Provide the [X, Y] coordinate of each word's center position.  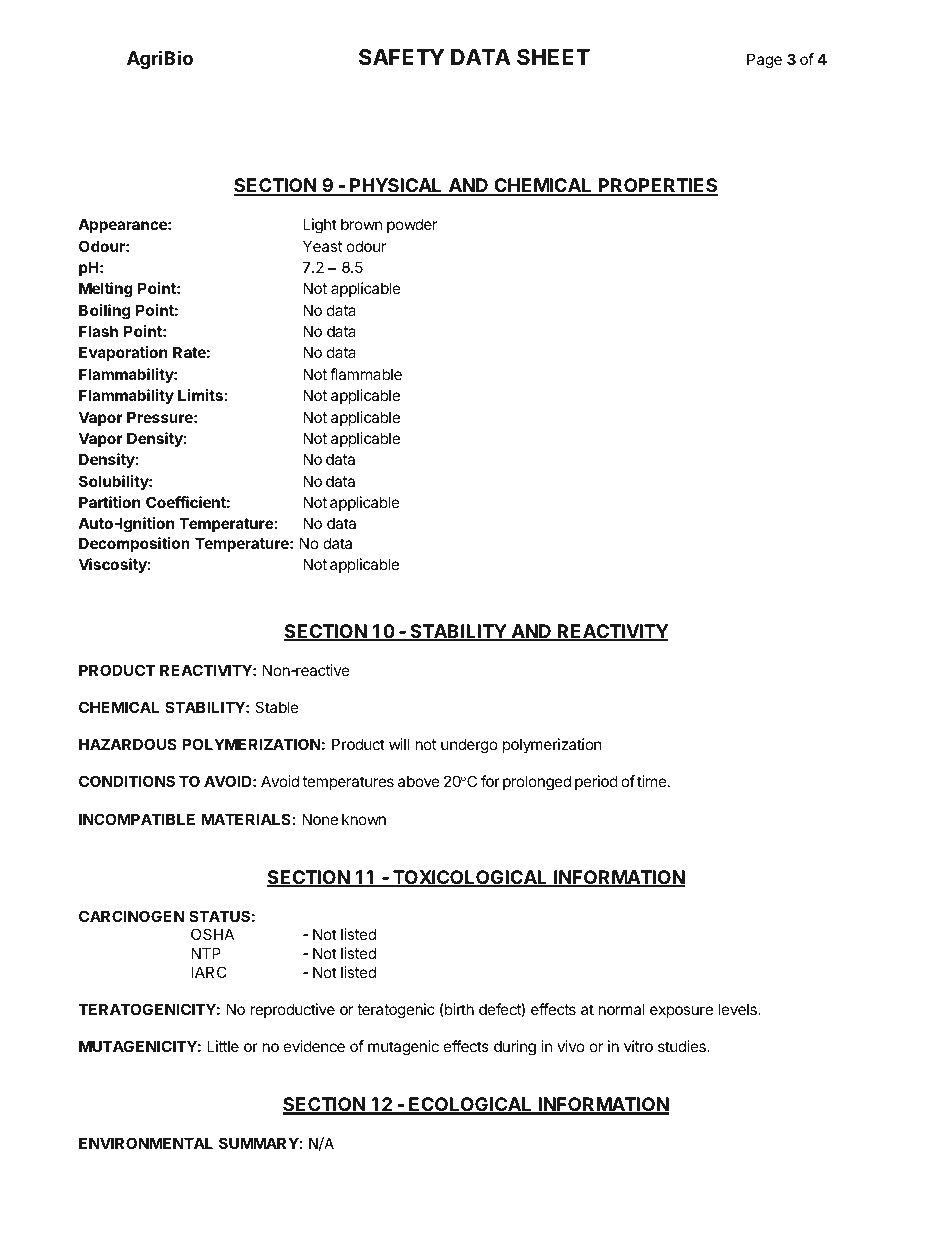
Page [764, 61]
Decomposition [134, 544]
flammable [366, 374]
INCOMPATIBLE [137, 819]
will [399, 744]
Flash [98, 331]
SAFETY [401, 57]
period [596, 782]
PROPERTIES [657, 187]
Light [320, 226]
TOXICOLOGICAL [470, 878]
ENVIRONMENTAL [146, 1143]
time [653, 781]
